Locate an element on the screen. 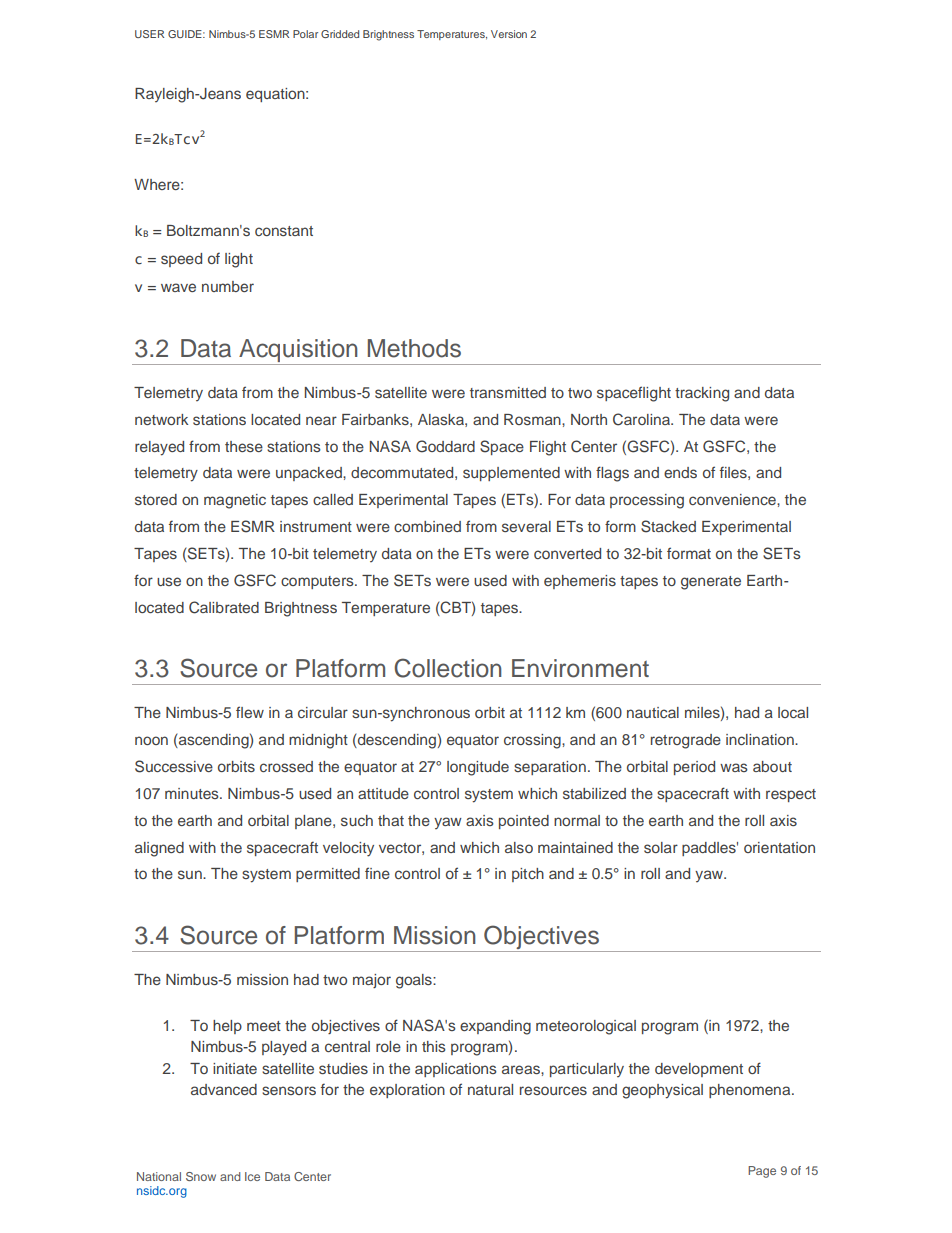  ends is located at coordinates (680, 472).
